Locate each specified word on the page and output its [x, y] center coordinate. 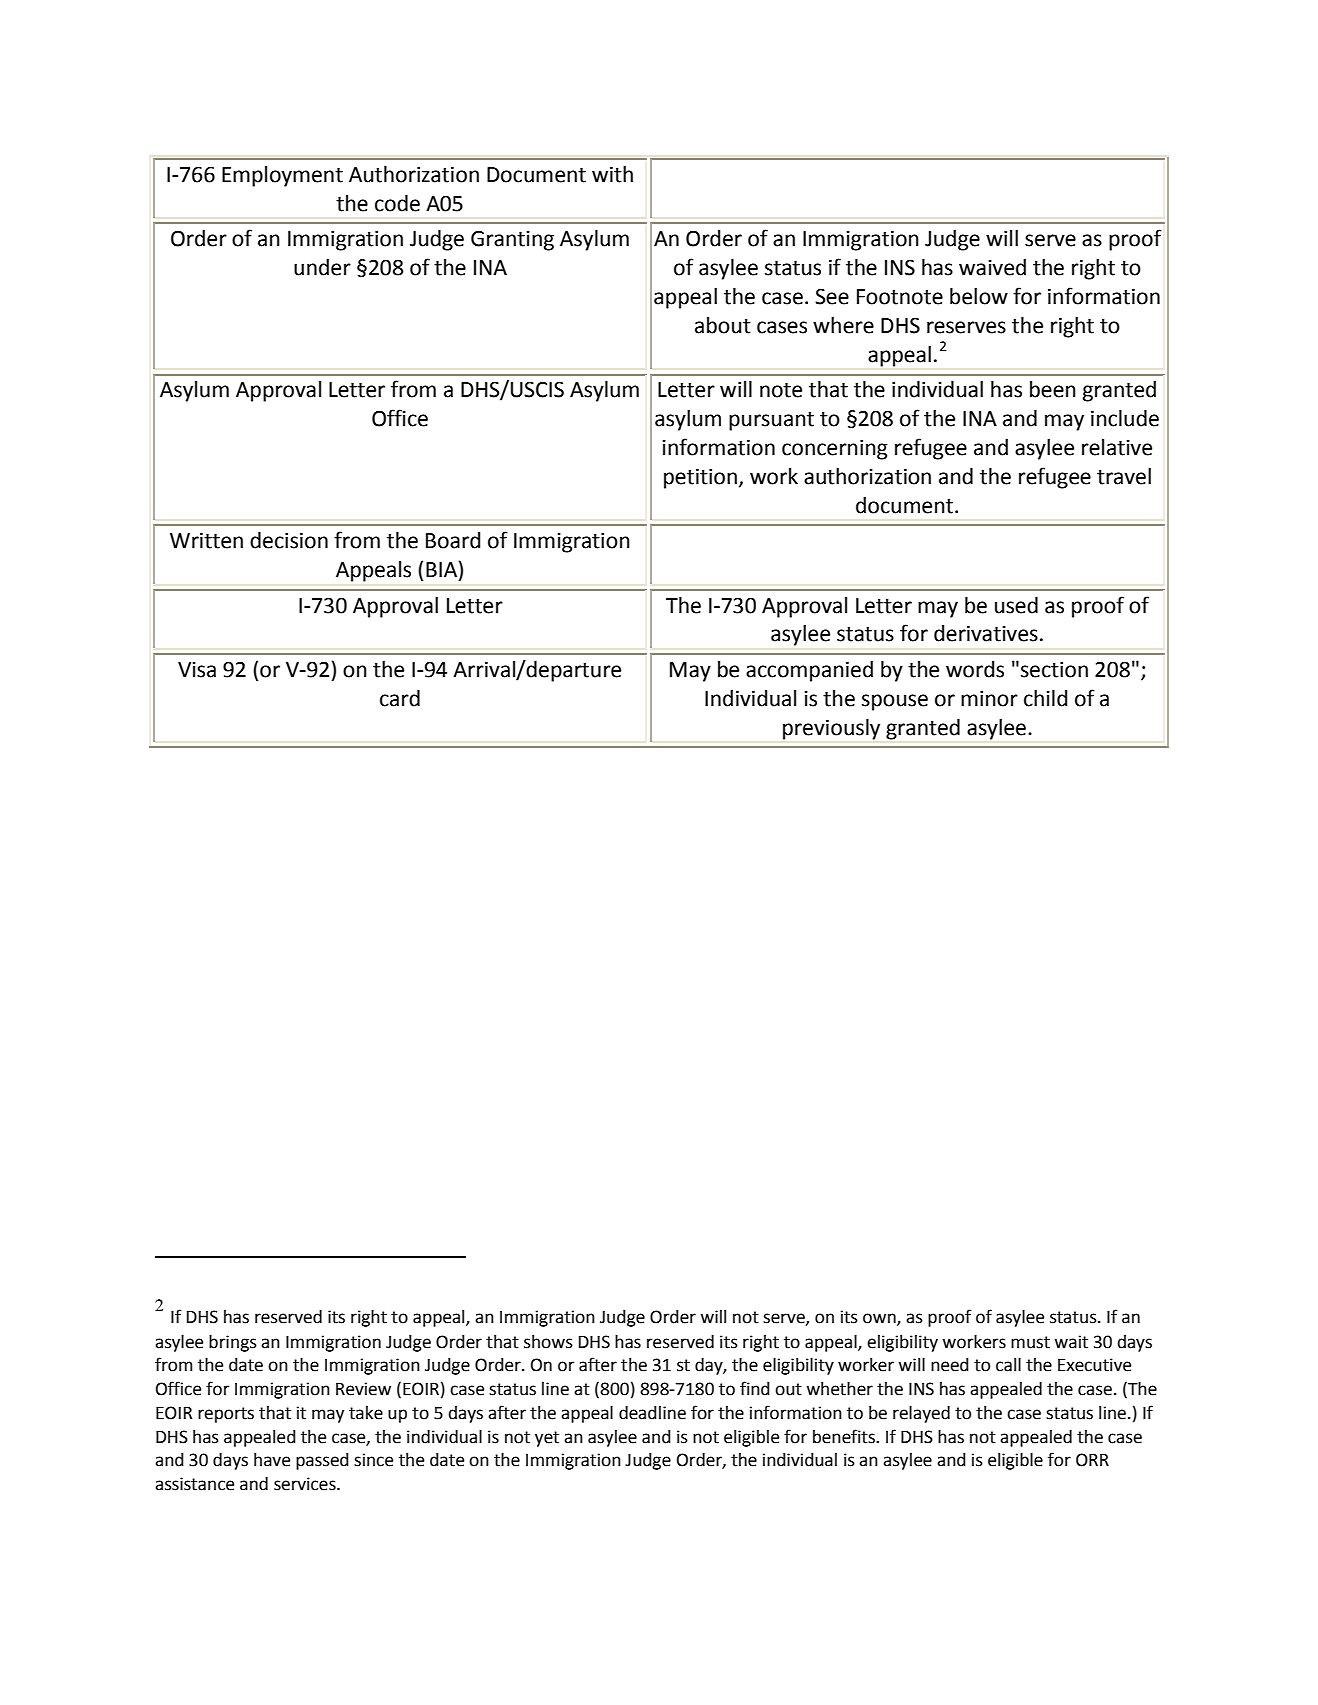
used [1016, 605]
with [612, 174]
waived [992, 267]
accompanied [809, 671]
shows [548, 1342]
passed [322, 1461]
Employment [282, 176]
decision [289, 540]
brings [233, 1343]
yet [547, 1439]
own [880, 1319]
